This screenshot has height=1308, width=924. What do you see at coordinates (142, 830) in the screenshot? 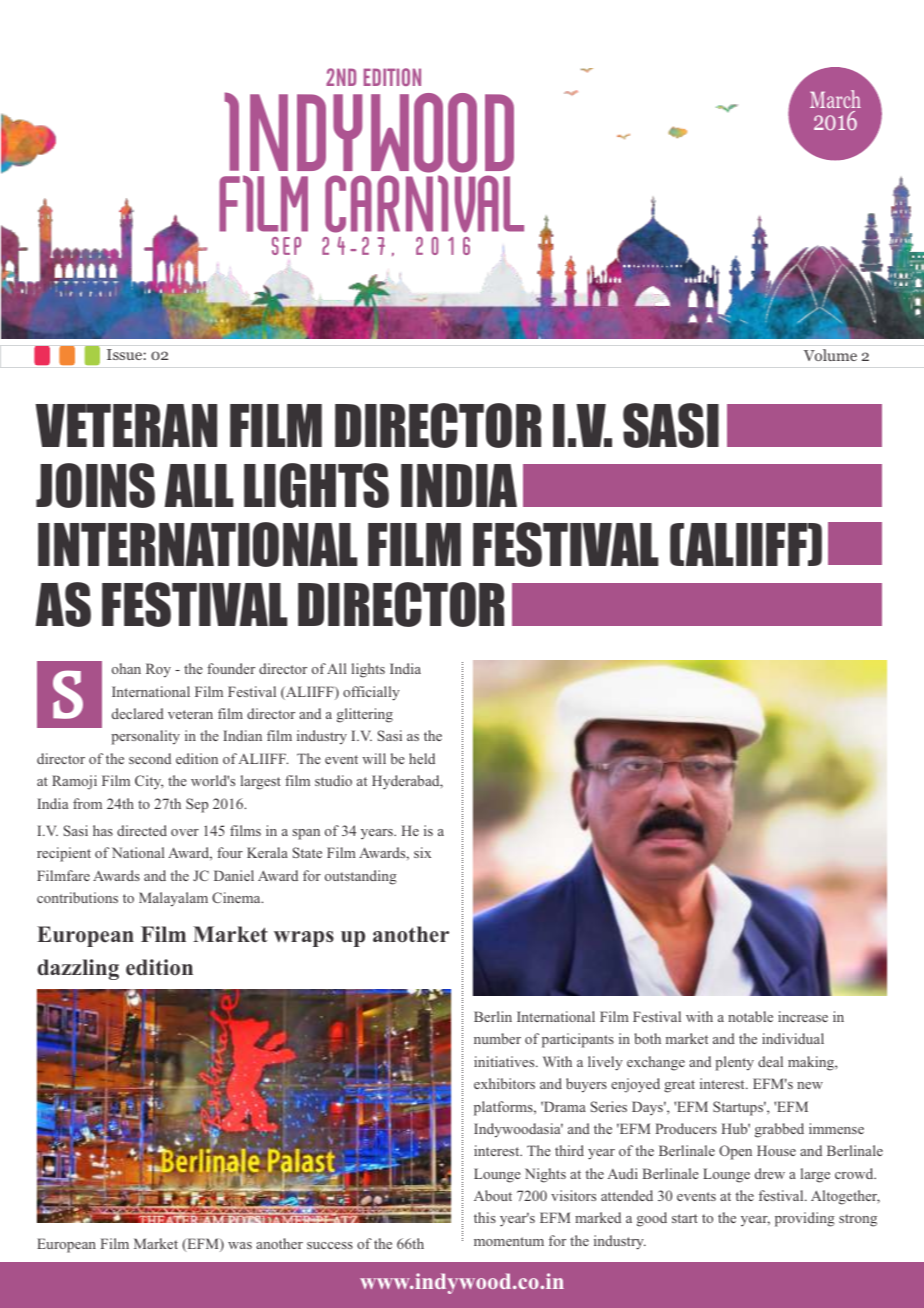
I see `directed` at bounding box center [142, 830].
